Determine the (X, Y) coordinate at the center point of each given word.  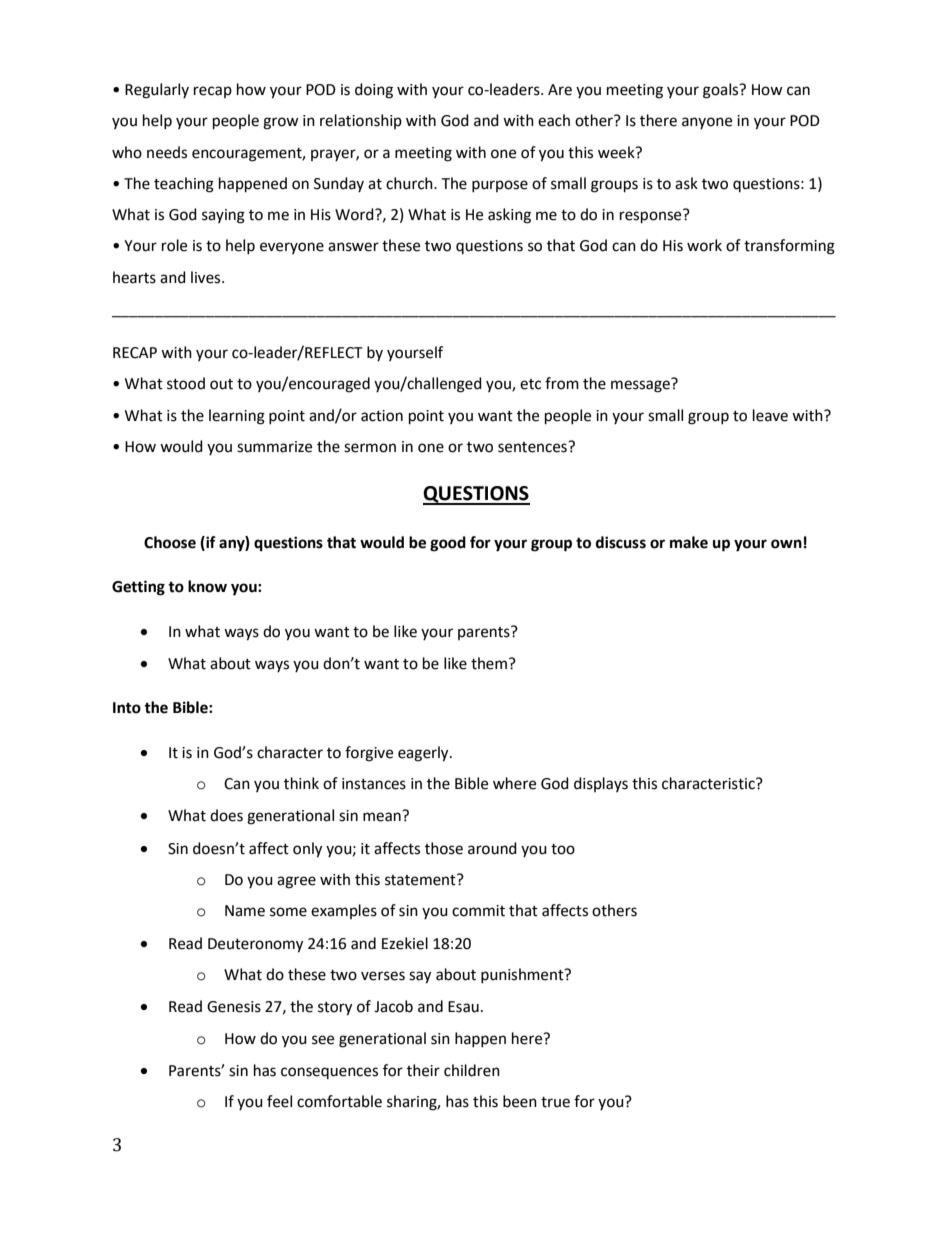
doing (374, 91)
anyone (707, 123)
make (689, 542)
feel (279, 1101)
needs (167, 152)
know (207, 586)
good (448, 544)
